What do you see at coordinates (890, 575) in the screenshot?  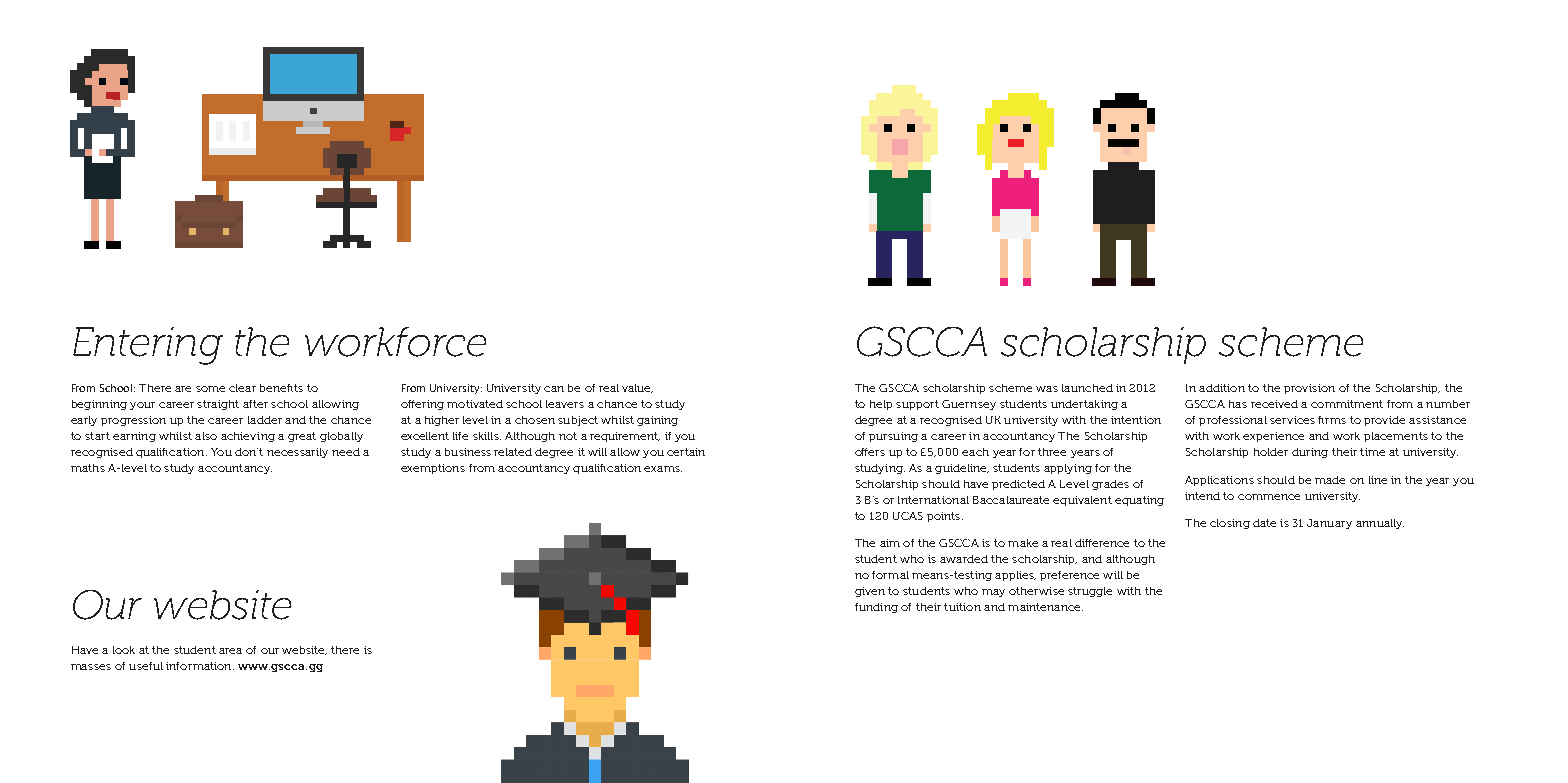 I see `formal` at bounding box center [890, 575].
